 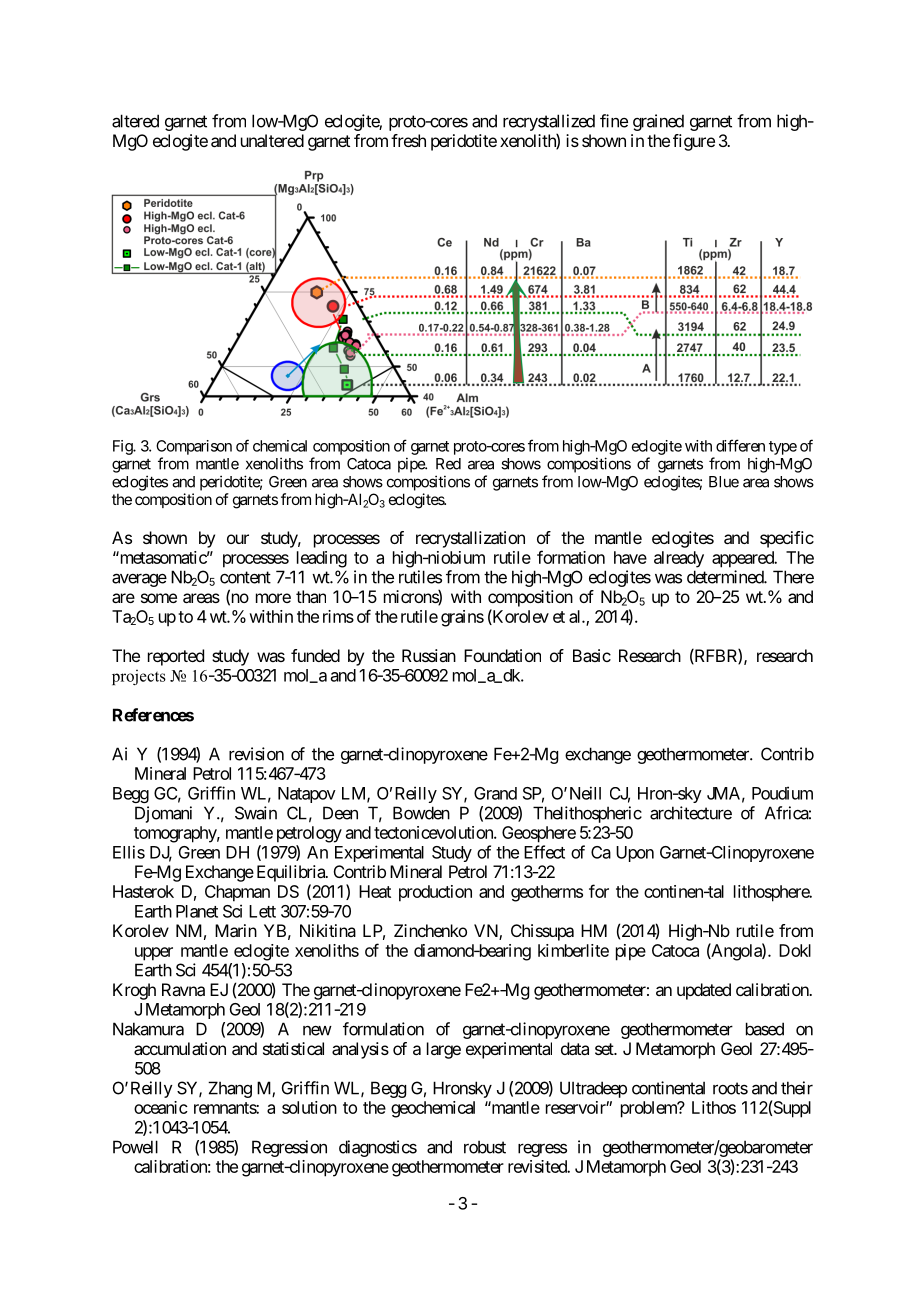 I want to click on Chapman, so click(x=237, y=893).
